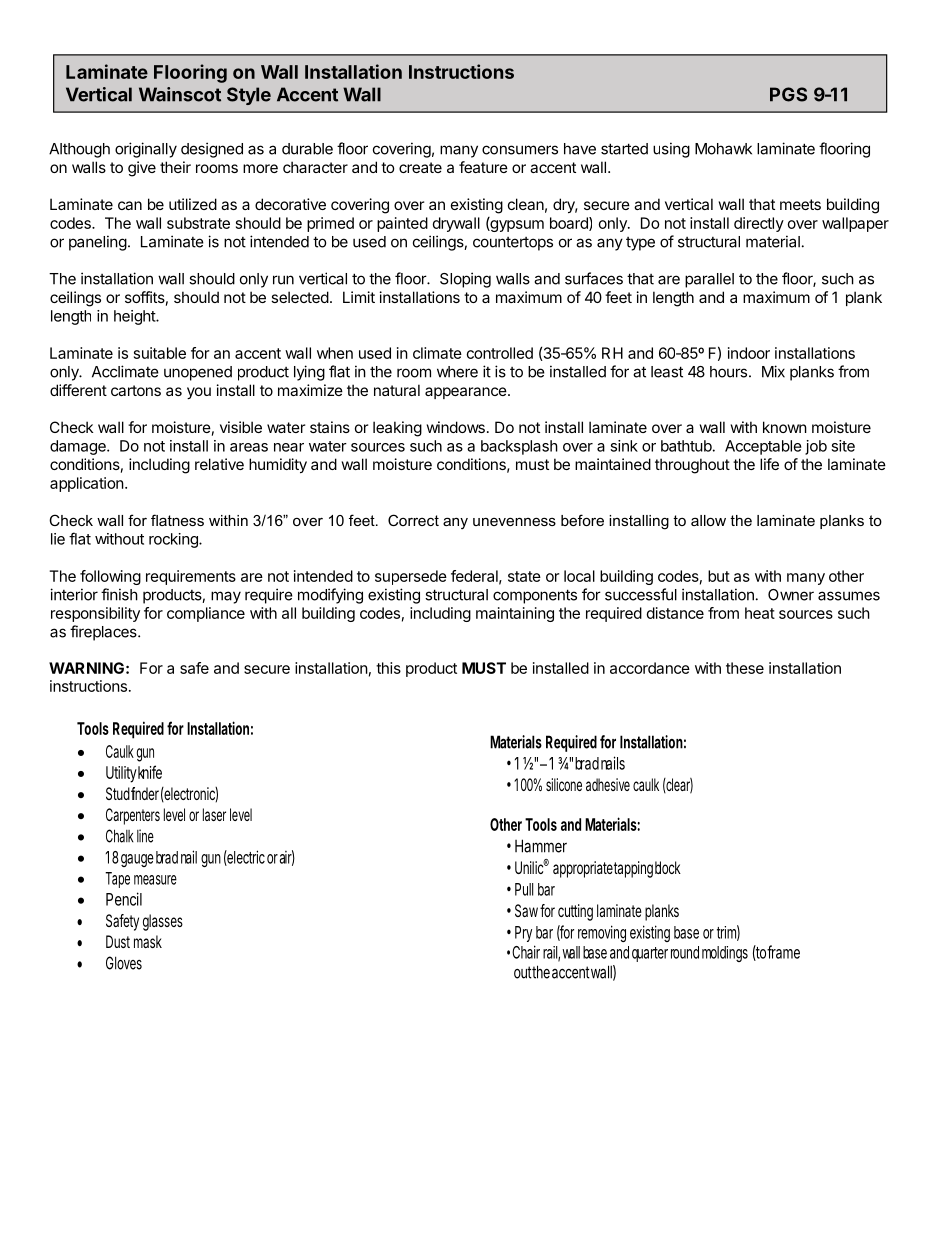  What do you see at coordinates (466, 393) in the image?
I see `appearance` at bounding box center [466, 393].
